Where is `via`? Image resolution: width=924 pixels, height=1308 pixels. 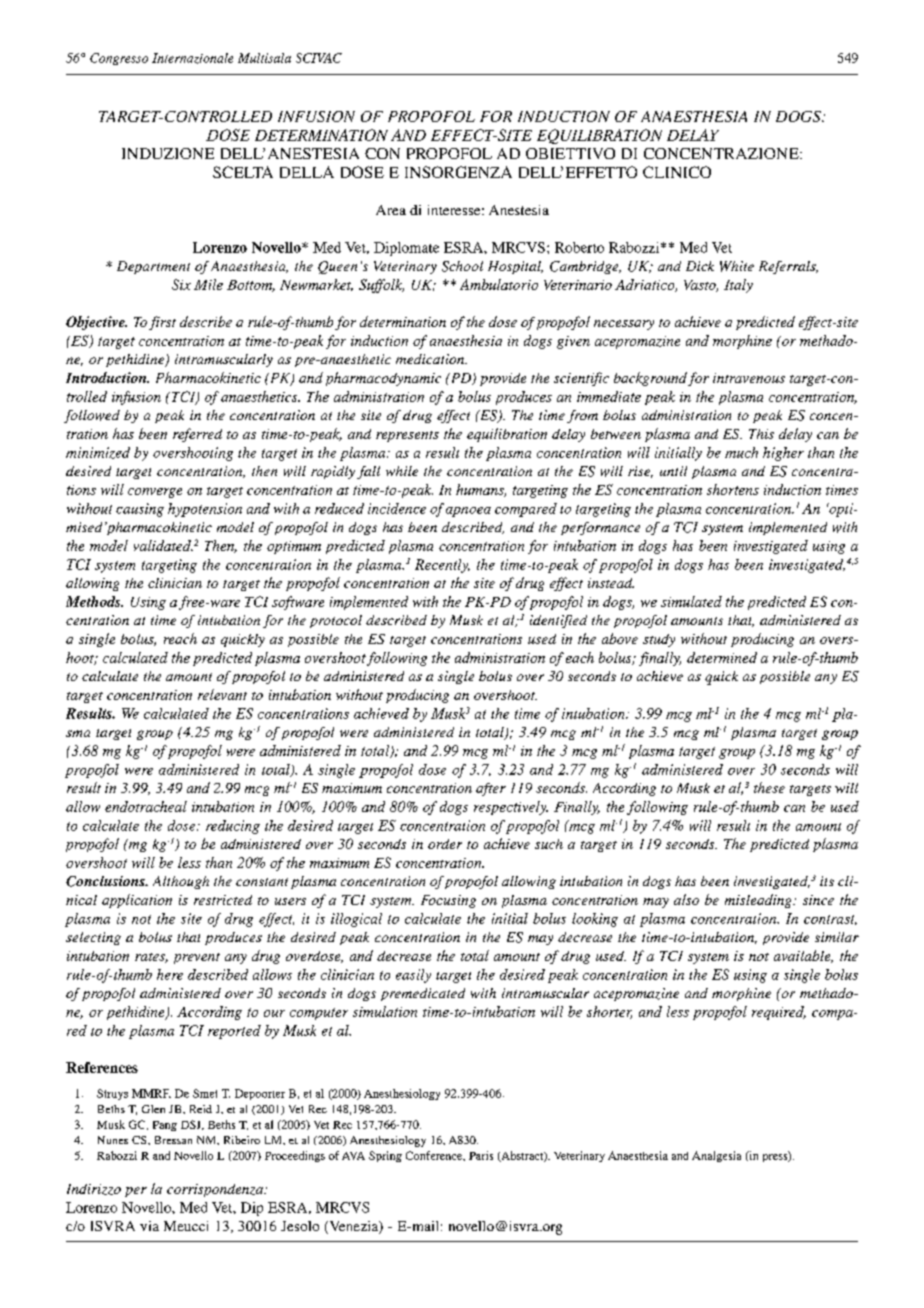 via is located at coordinates (149, 1226).
